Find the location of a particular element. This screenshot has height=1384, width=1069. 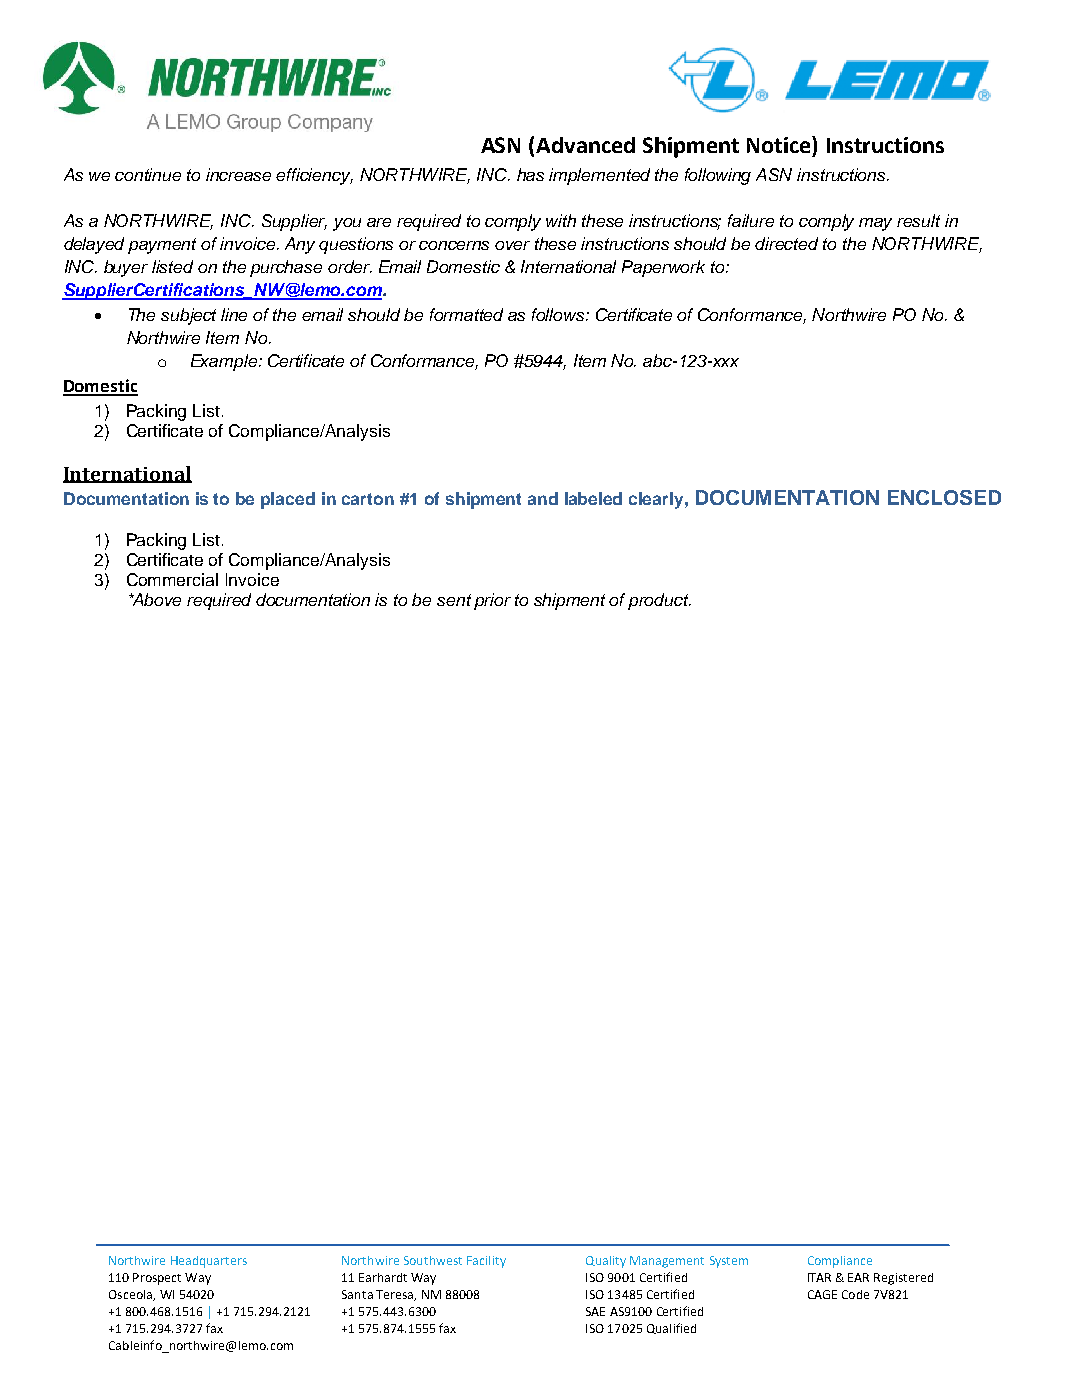

product is located at coordinates (659, 601).
